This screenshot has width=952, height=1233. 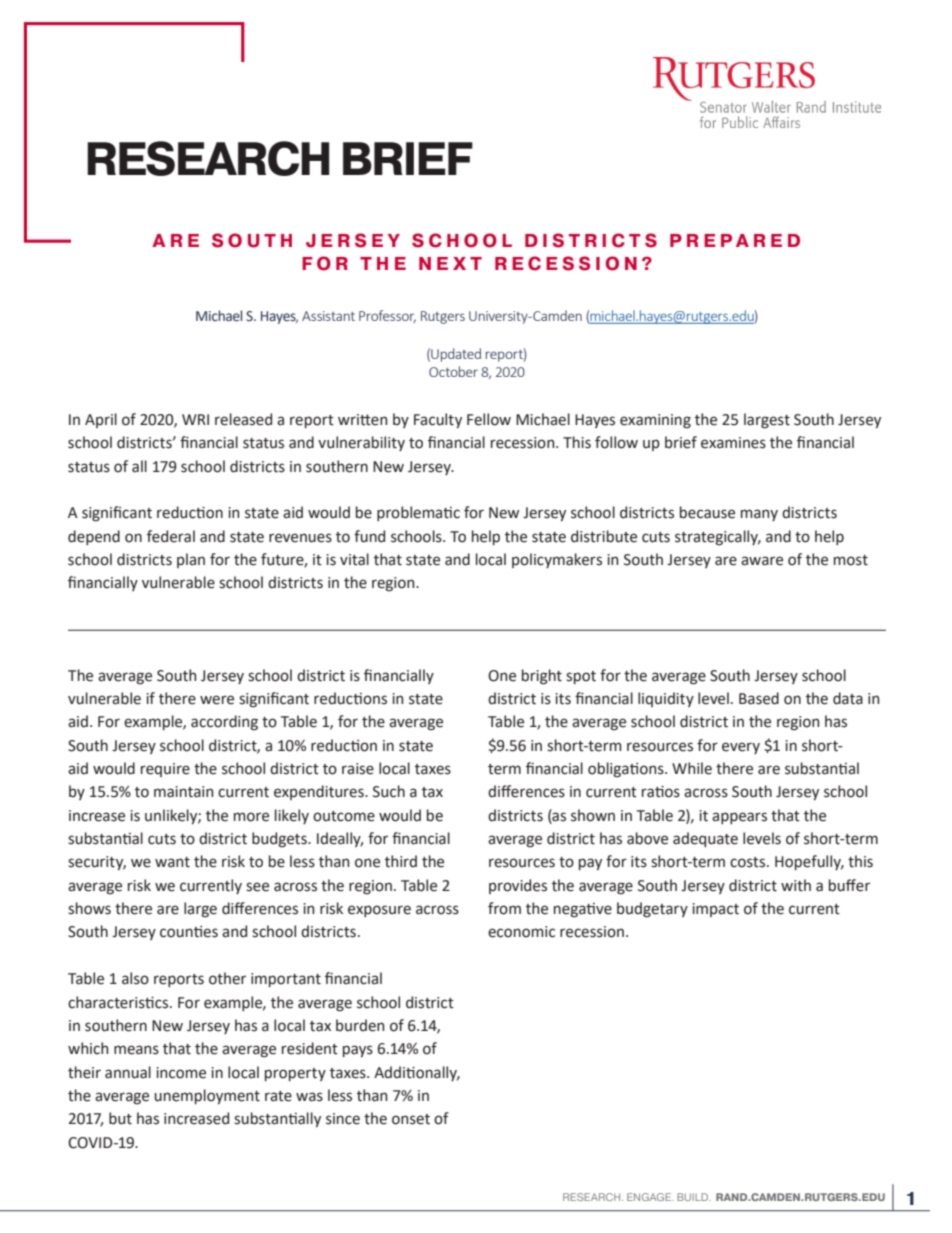 I want to click on unemployment, so click(x=207, y=1096).
